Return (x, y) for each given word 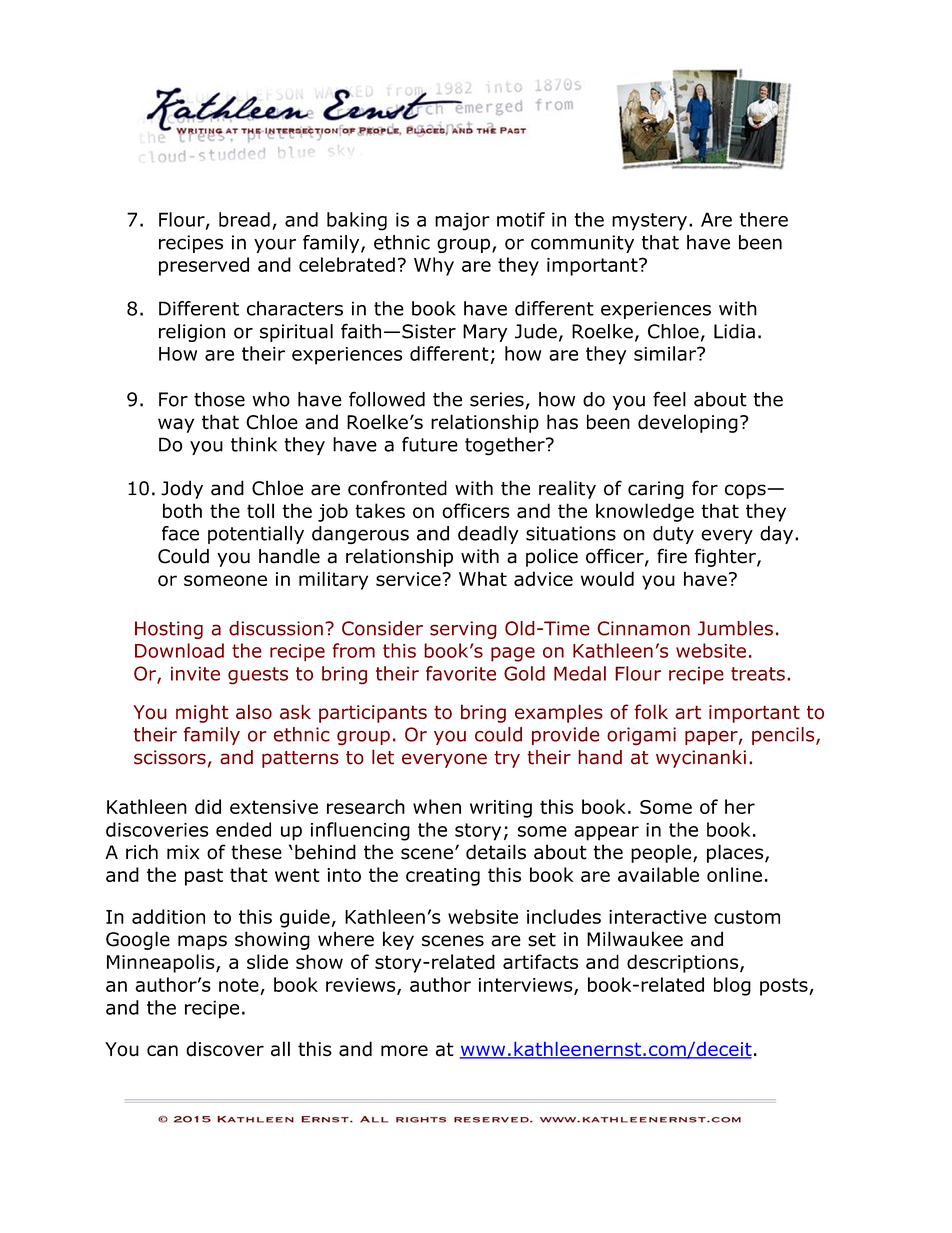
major (462, 221)
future (430, 444)
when (437, 806)
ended (243, 829)
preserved (204, 266)
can (162, 1051)
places (736, 853)
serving (463, 630)
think (254, 444)
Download (179, 650)
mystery (649, 222)
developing (688, 423)
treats (758, 674)
